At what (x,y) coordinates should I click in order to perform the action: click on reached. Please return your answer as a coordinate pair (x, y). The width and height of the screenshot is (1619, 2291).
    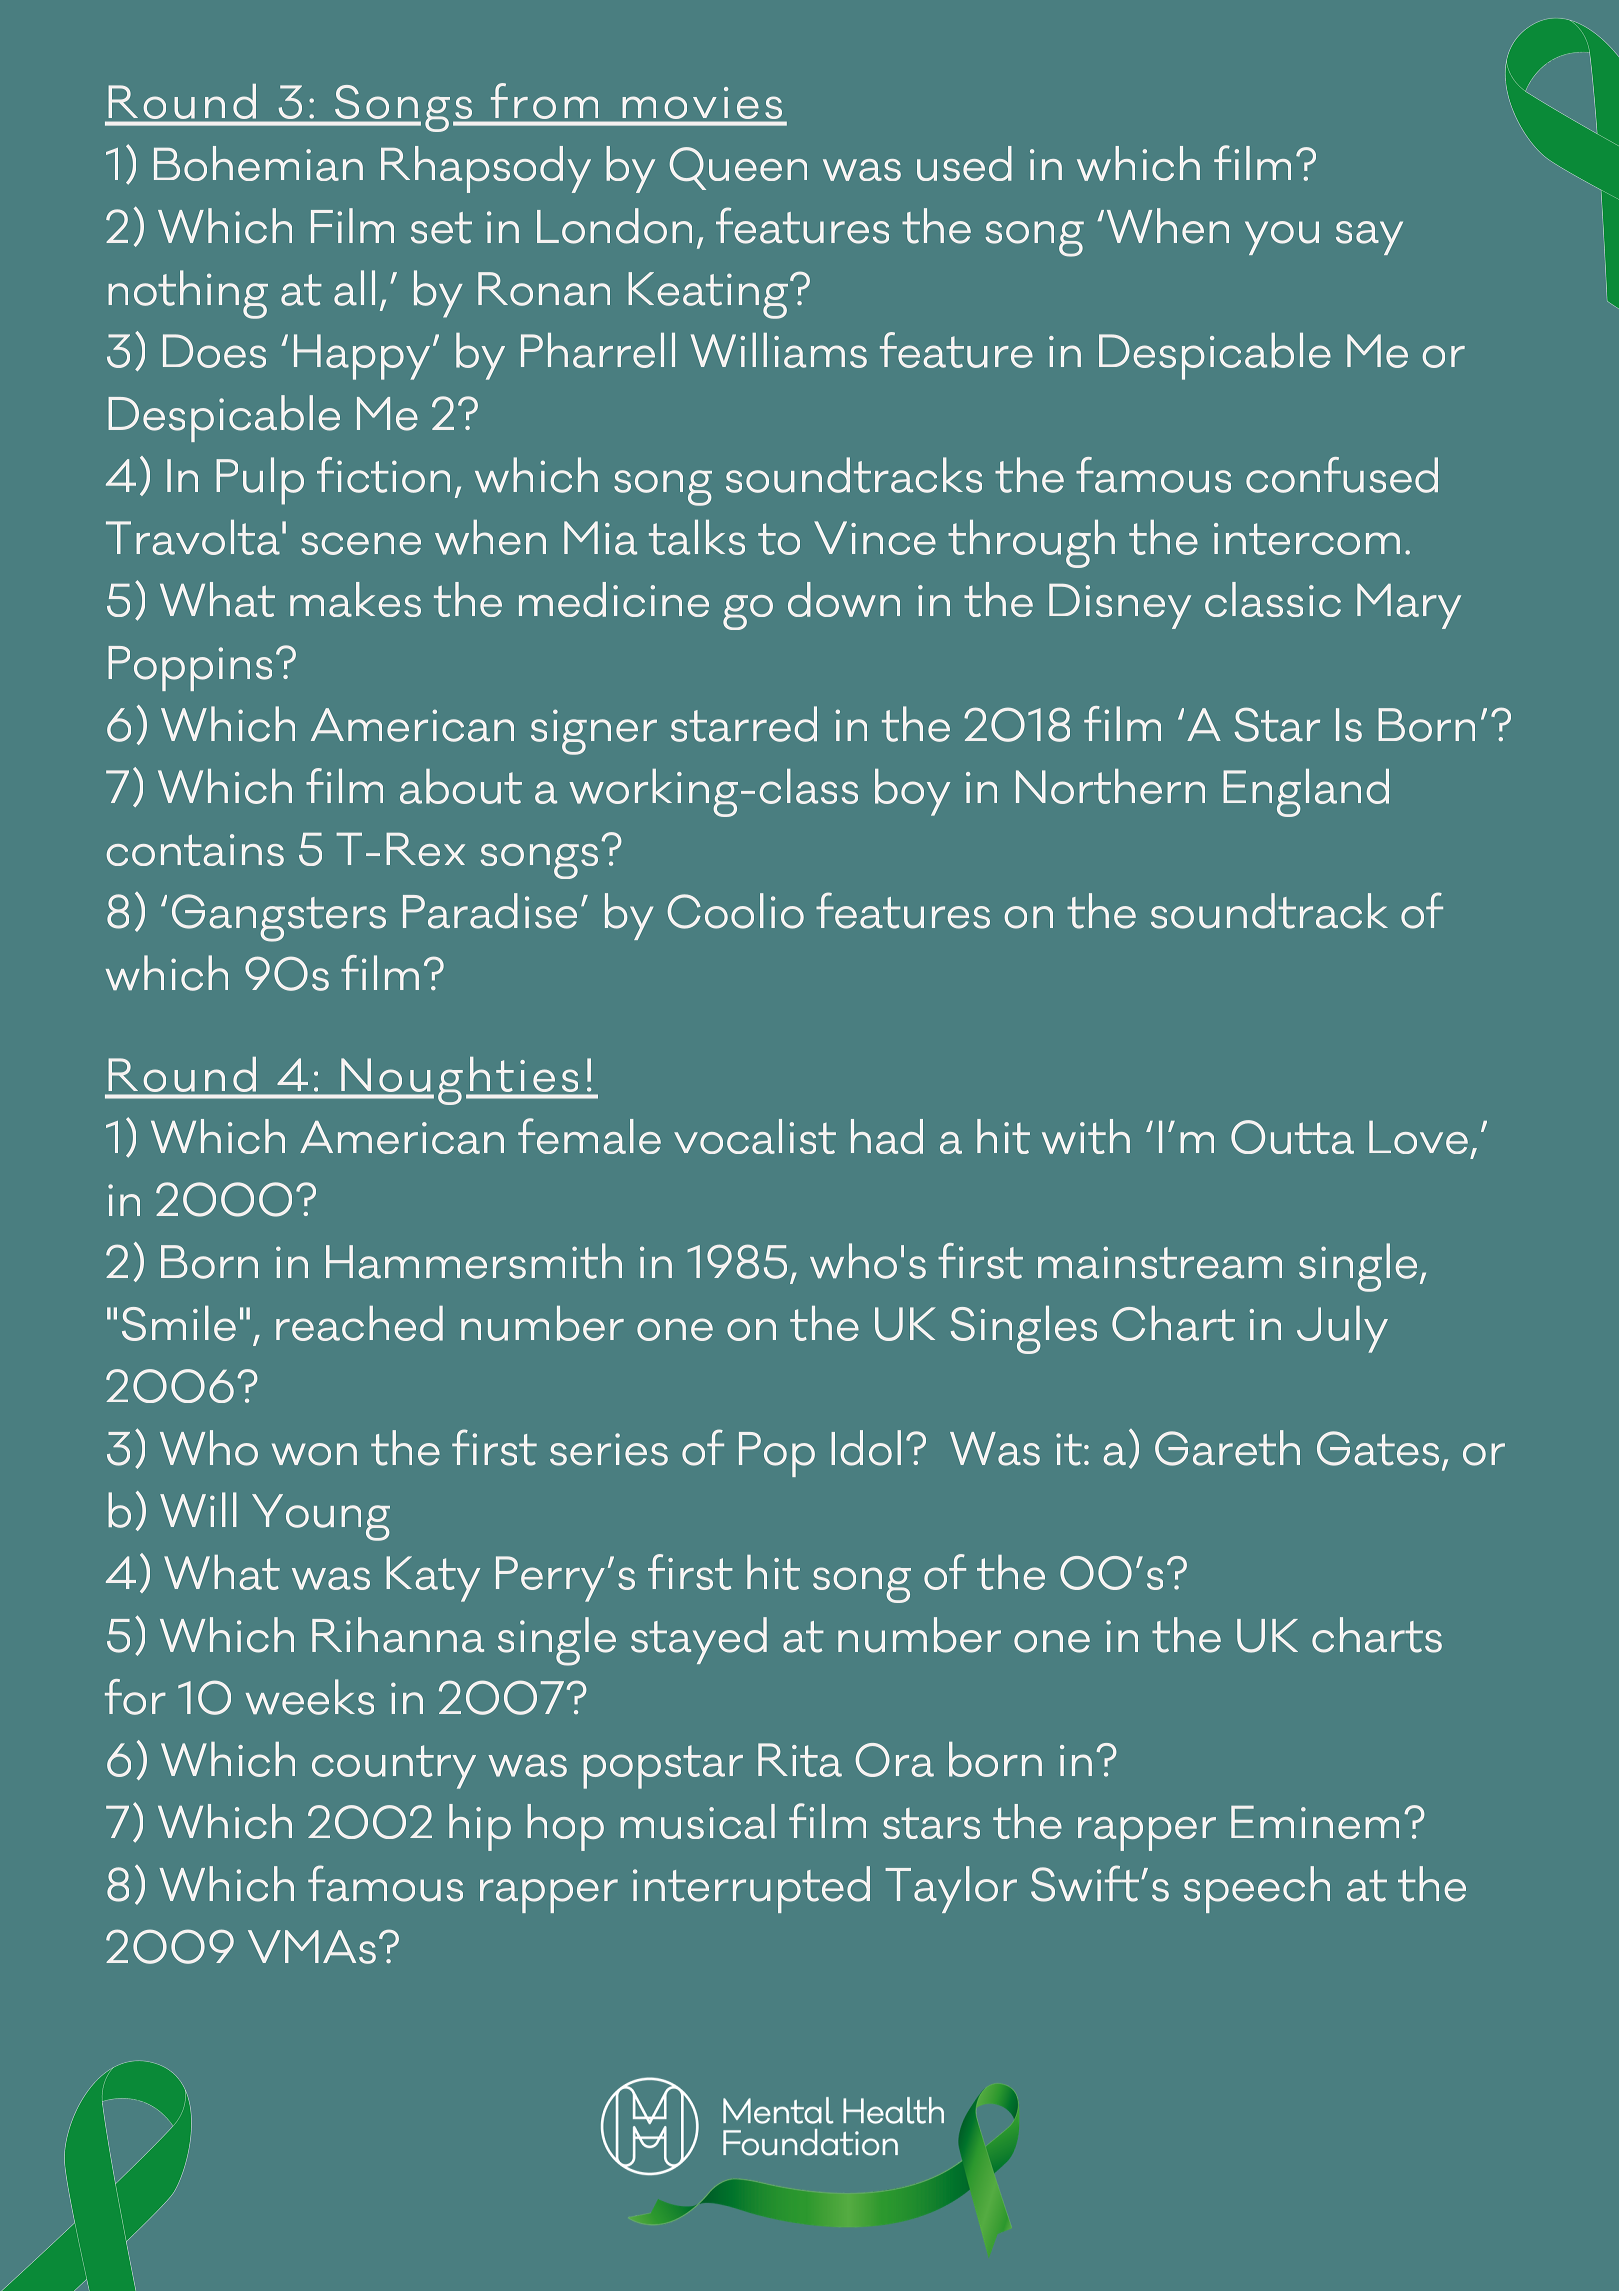
    Looking at the image, I should click on (359, 1323).
